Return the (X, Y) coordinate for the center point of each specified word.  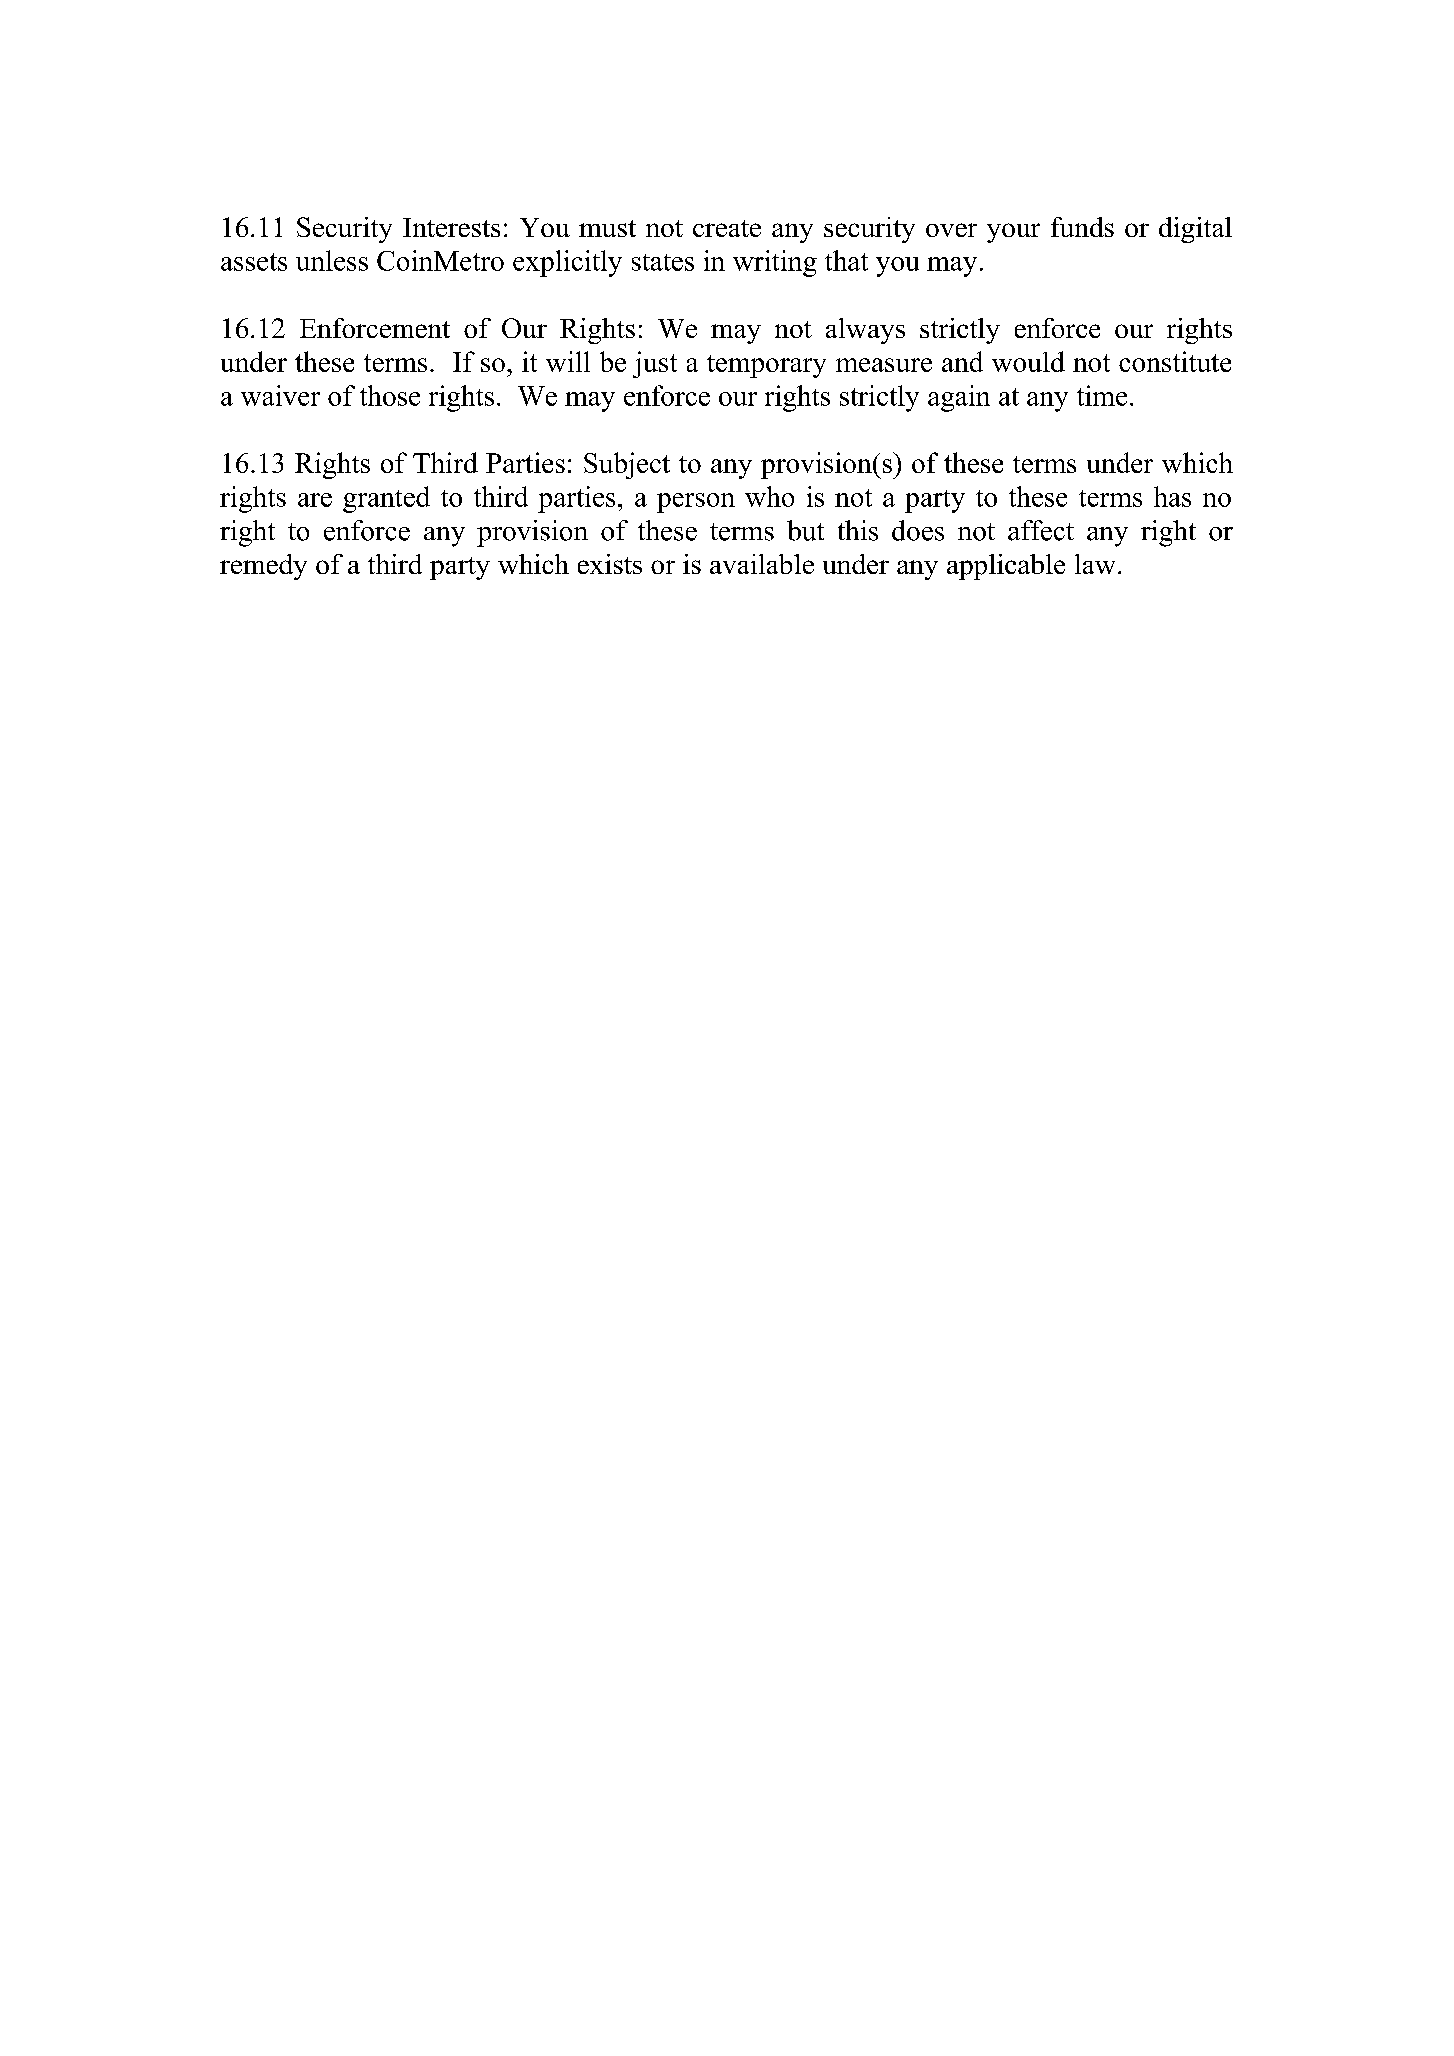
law (1095, 564)
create (727, 228)
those (390, 395)
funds (1082, 227)
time (1102, 395)
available (762, 564)
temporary (766, 366)
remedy (263, 567)
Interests (451, 227)
